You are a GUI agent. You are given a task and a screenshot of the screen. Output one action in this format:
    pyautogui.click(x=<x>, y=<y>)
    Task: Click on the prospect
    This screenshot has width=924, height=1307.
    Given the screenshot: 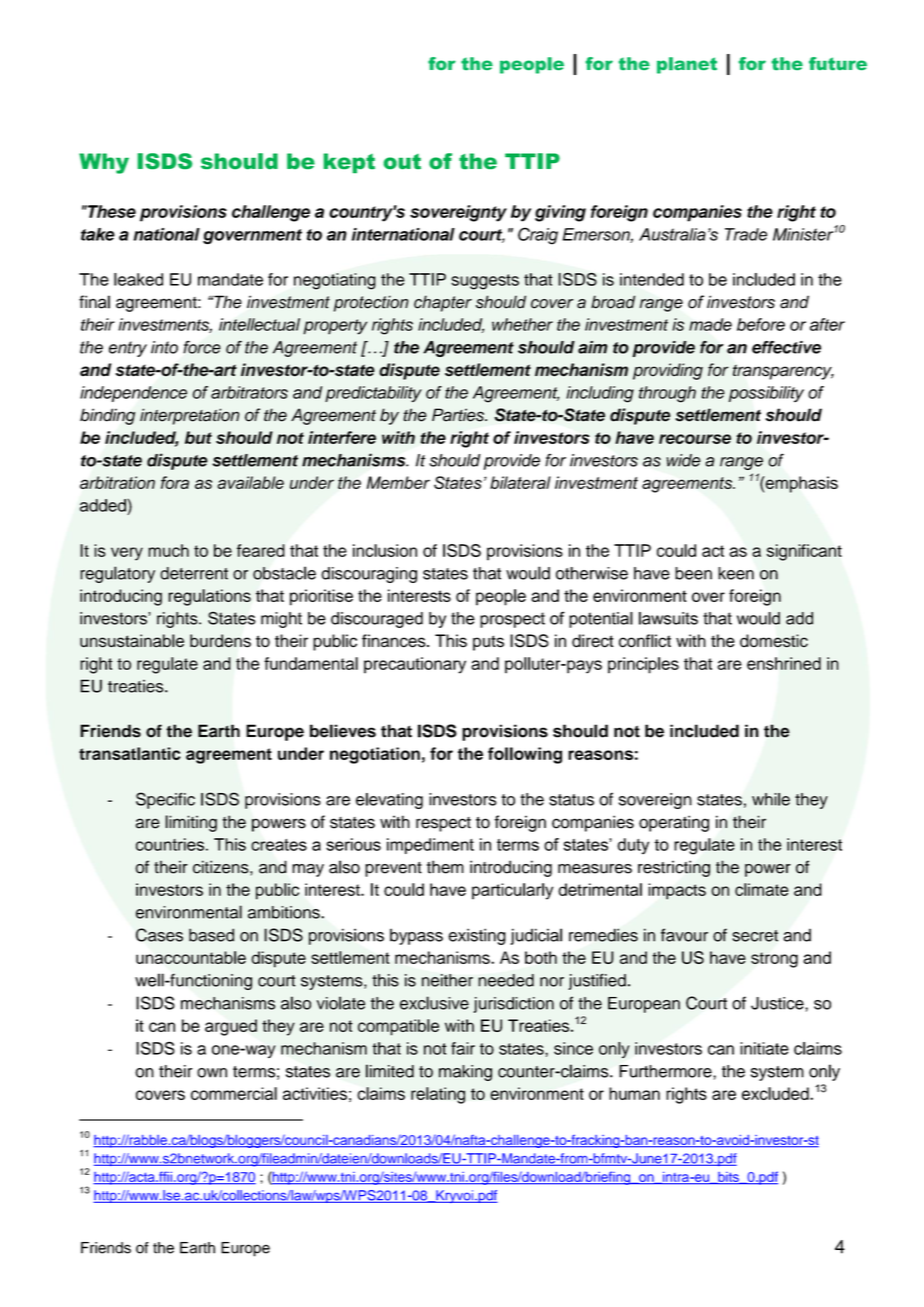 What is the action you would take?
    pyautogui.click(x=512, y=620)
